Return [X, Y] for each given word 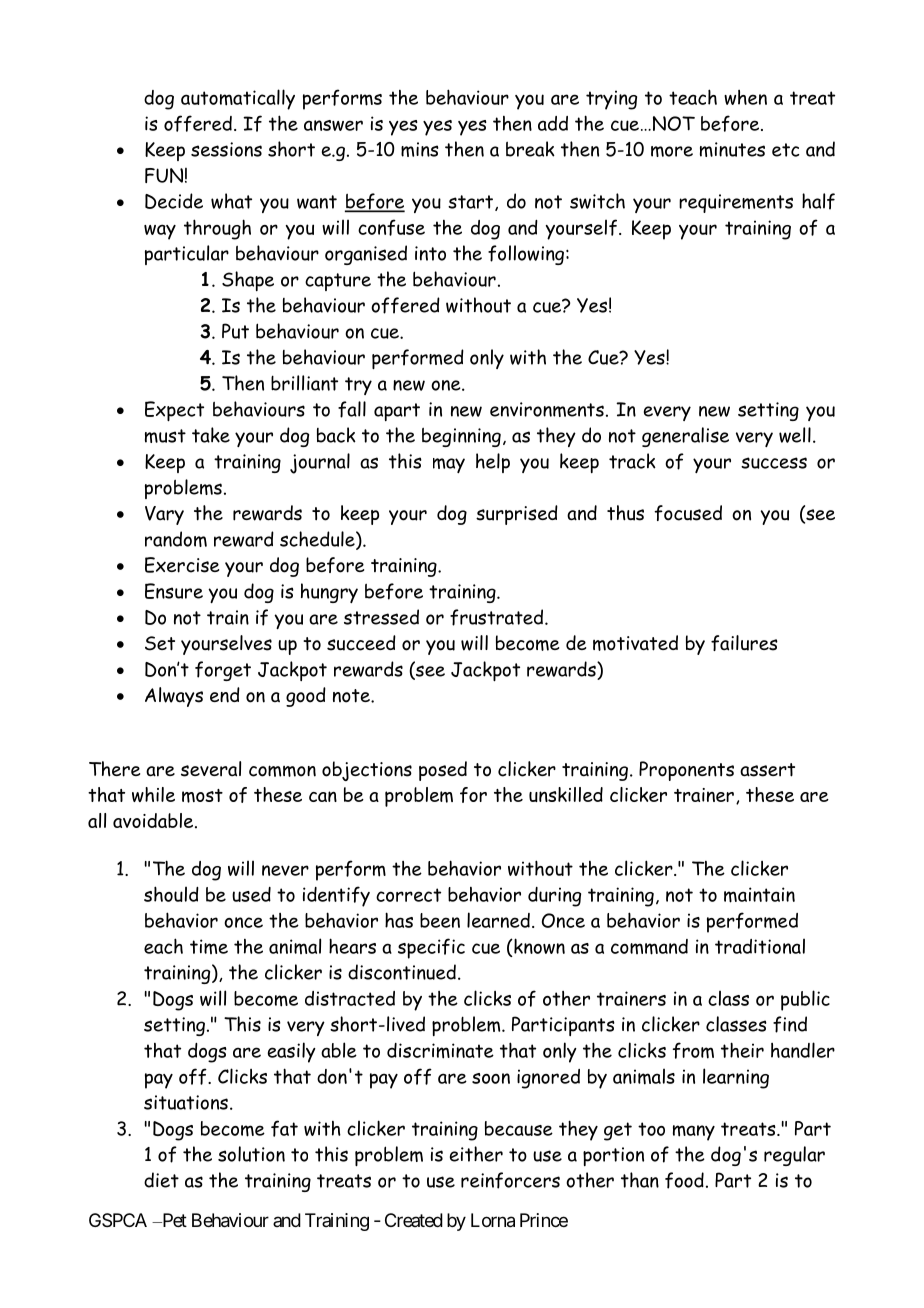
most [202, 796]
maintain [759, 895]
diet [161, 1180]
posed [443, 771]
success [774, 463]
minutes [732, 149]
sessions [226, 149]
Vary [164, 515]
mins [420, 149]
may [449, 465]
